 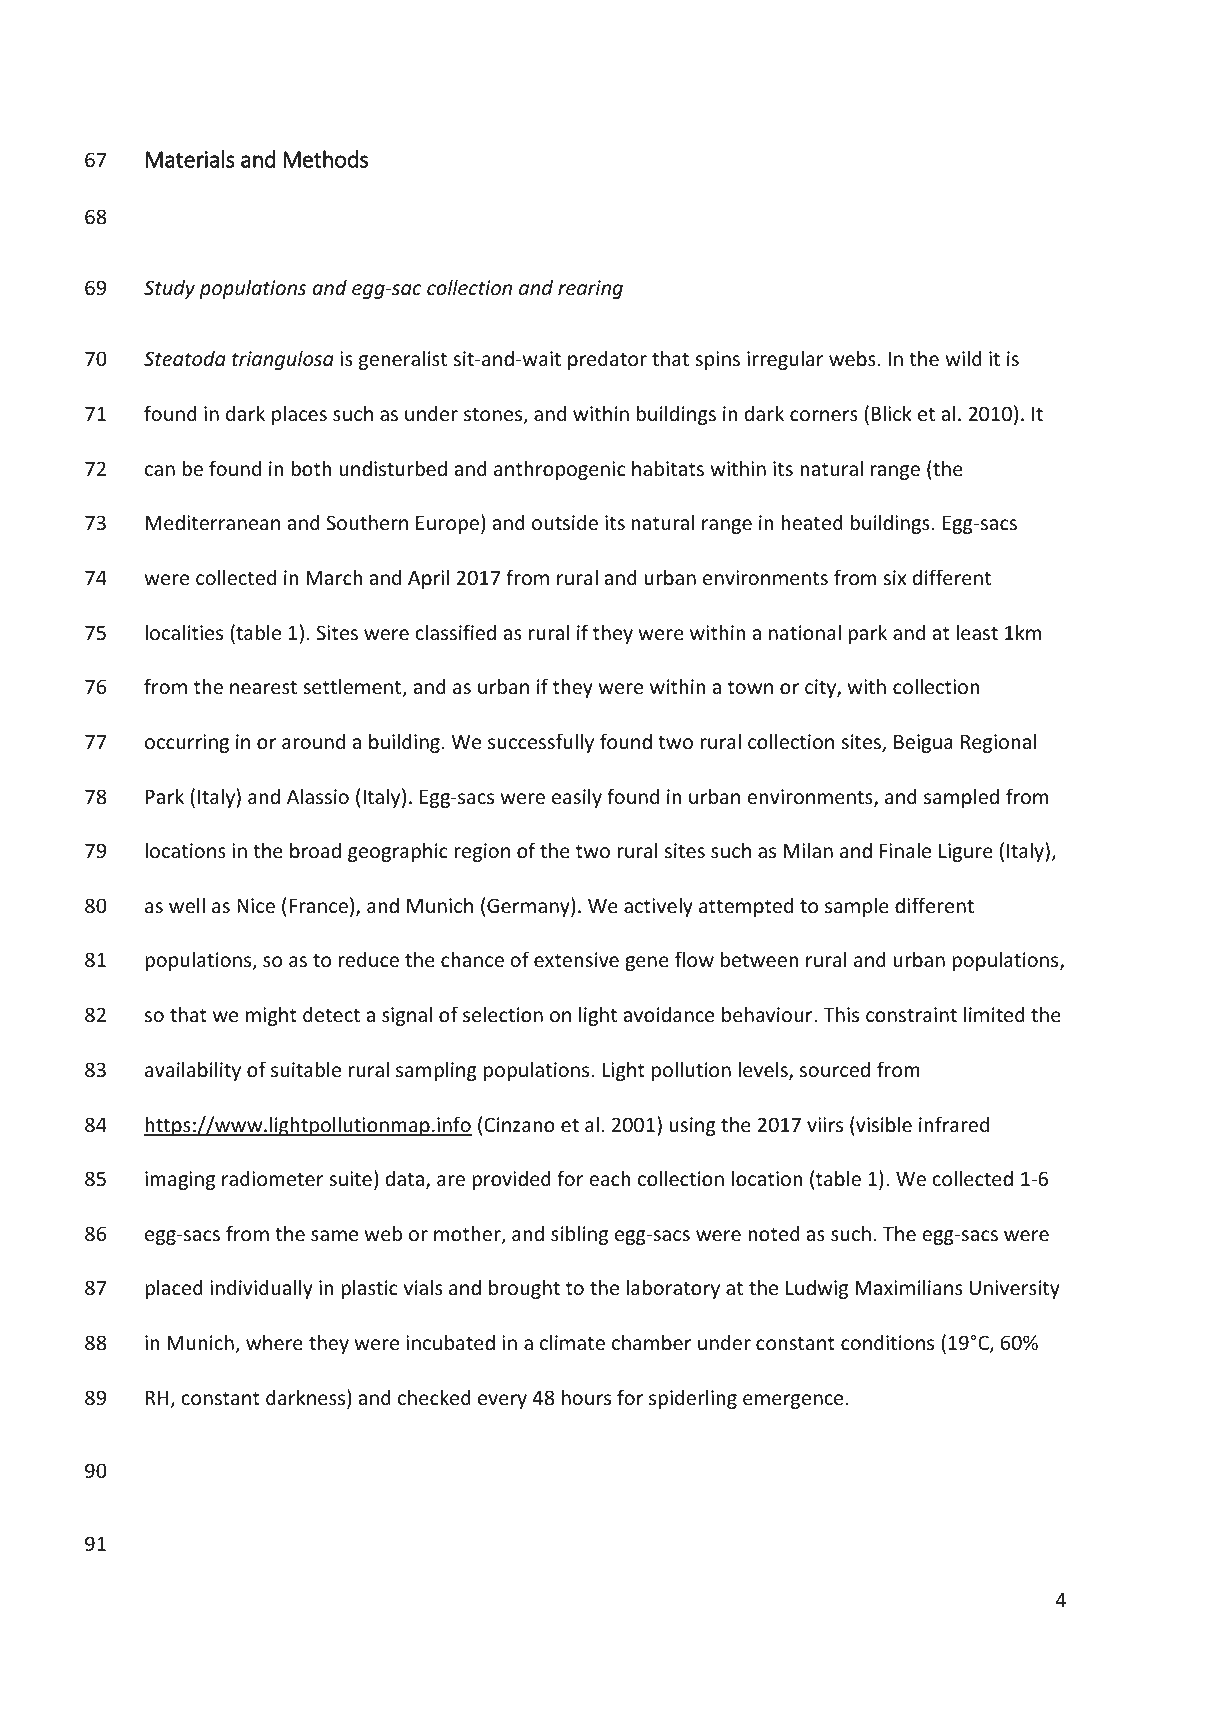 I want to click on constraint, so click(x=911, y=1014).
